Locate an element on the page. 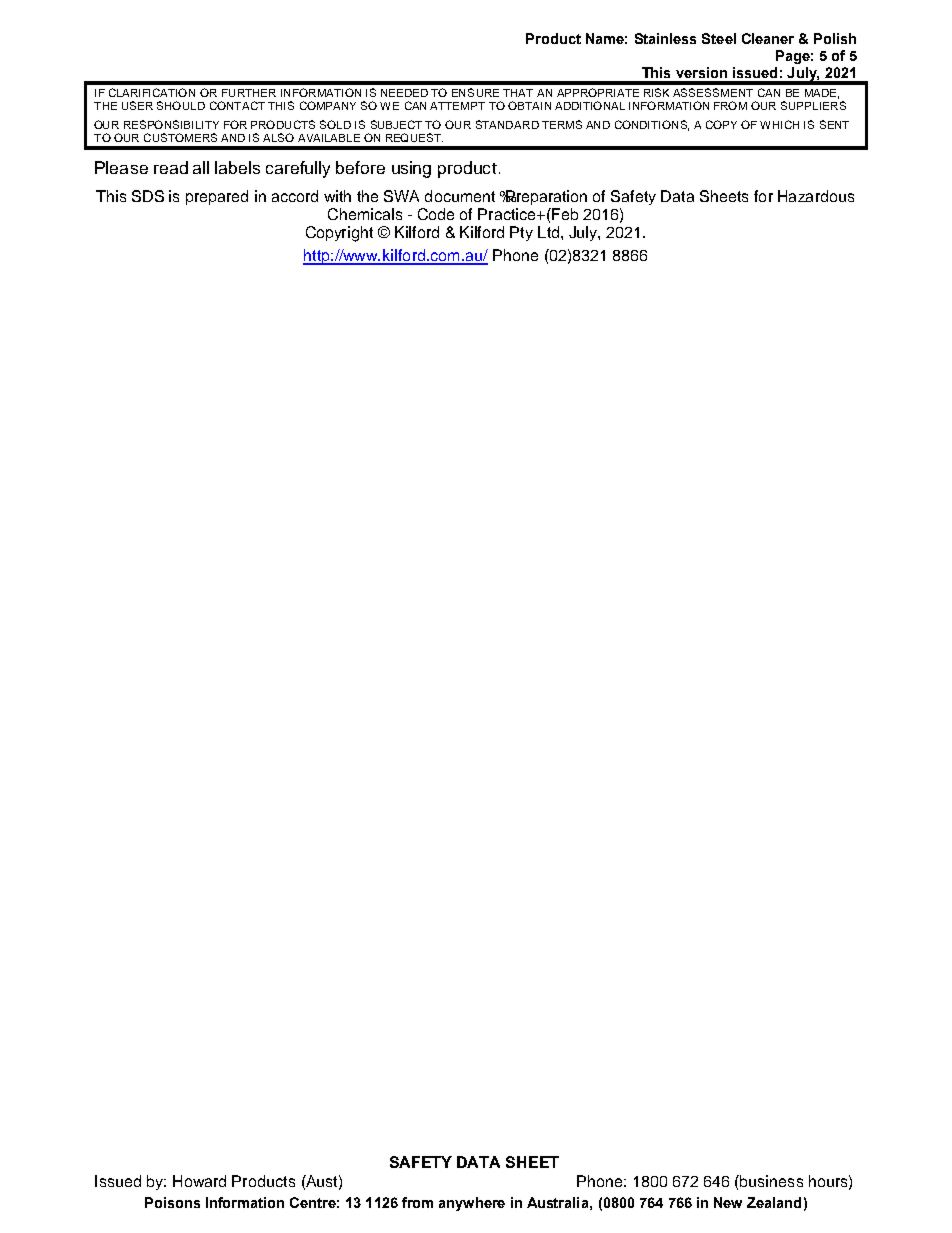  prepared is located at coordinates (217, 197).
